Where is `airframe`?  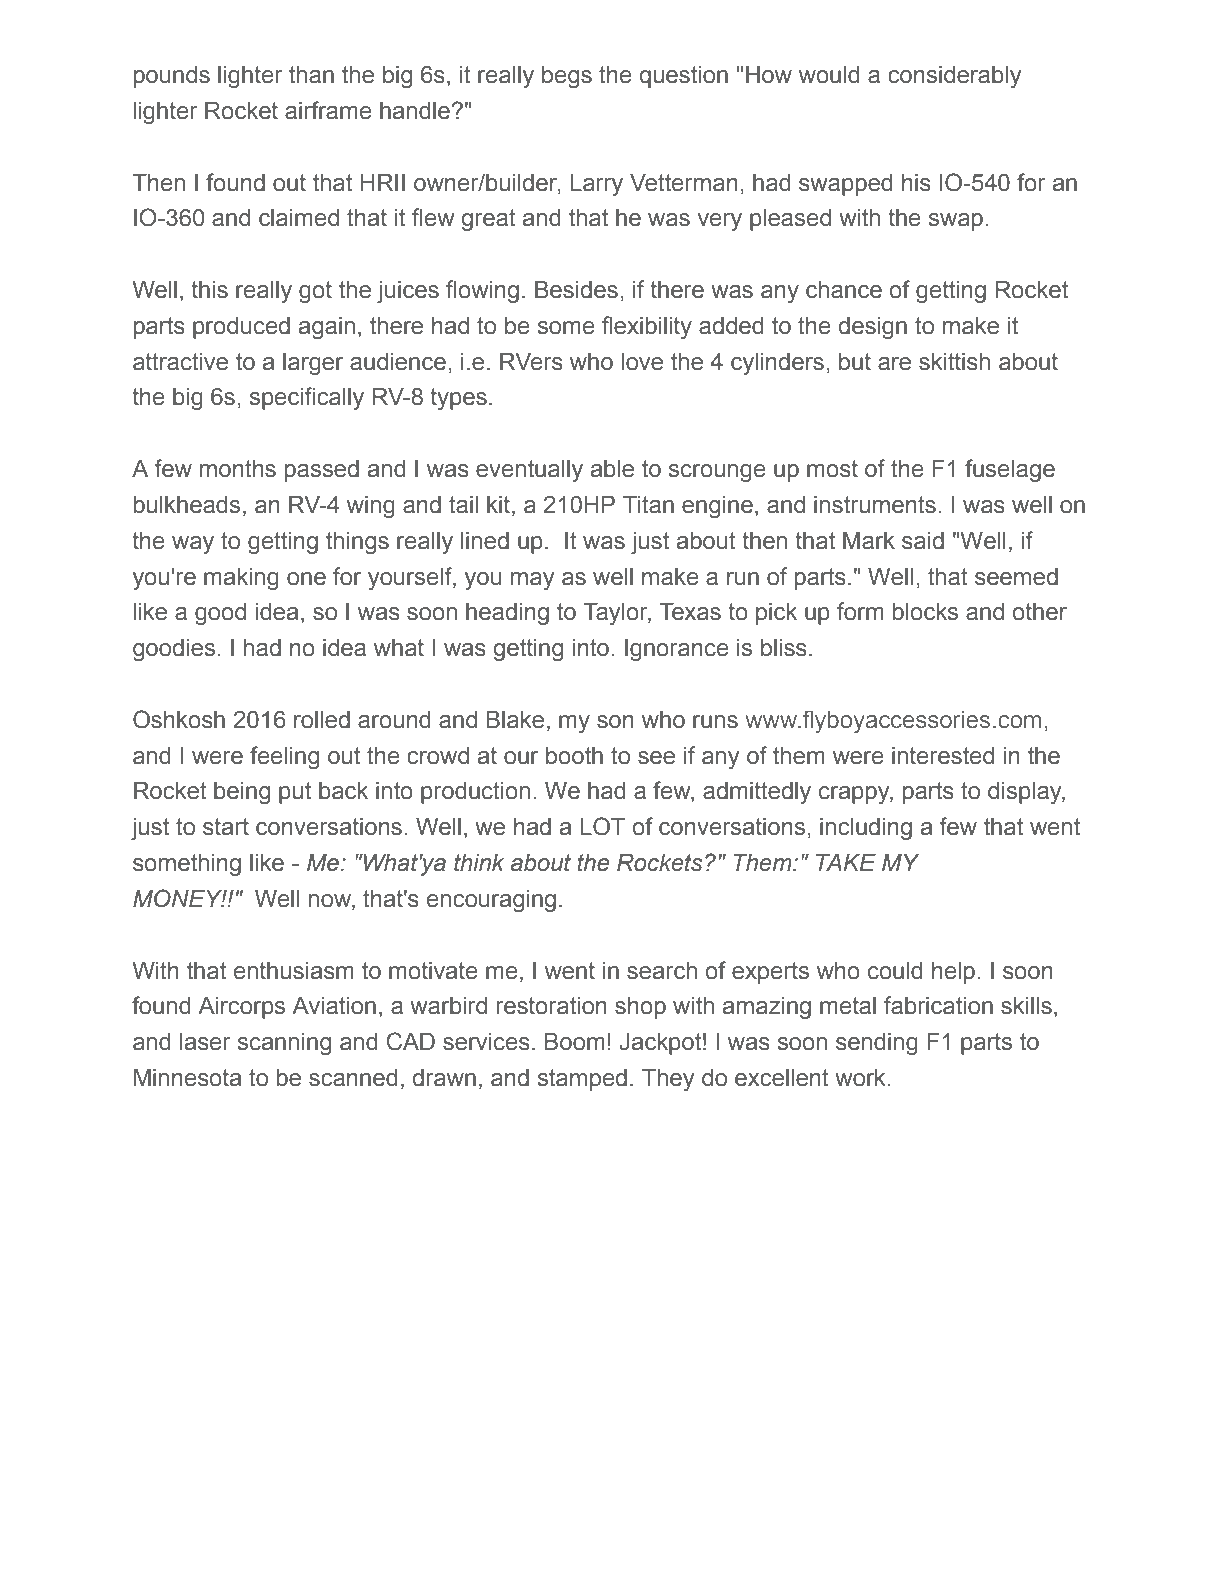 airframe is located at coordinates (328, 110).
